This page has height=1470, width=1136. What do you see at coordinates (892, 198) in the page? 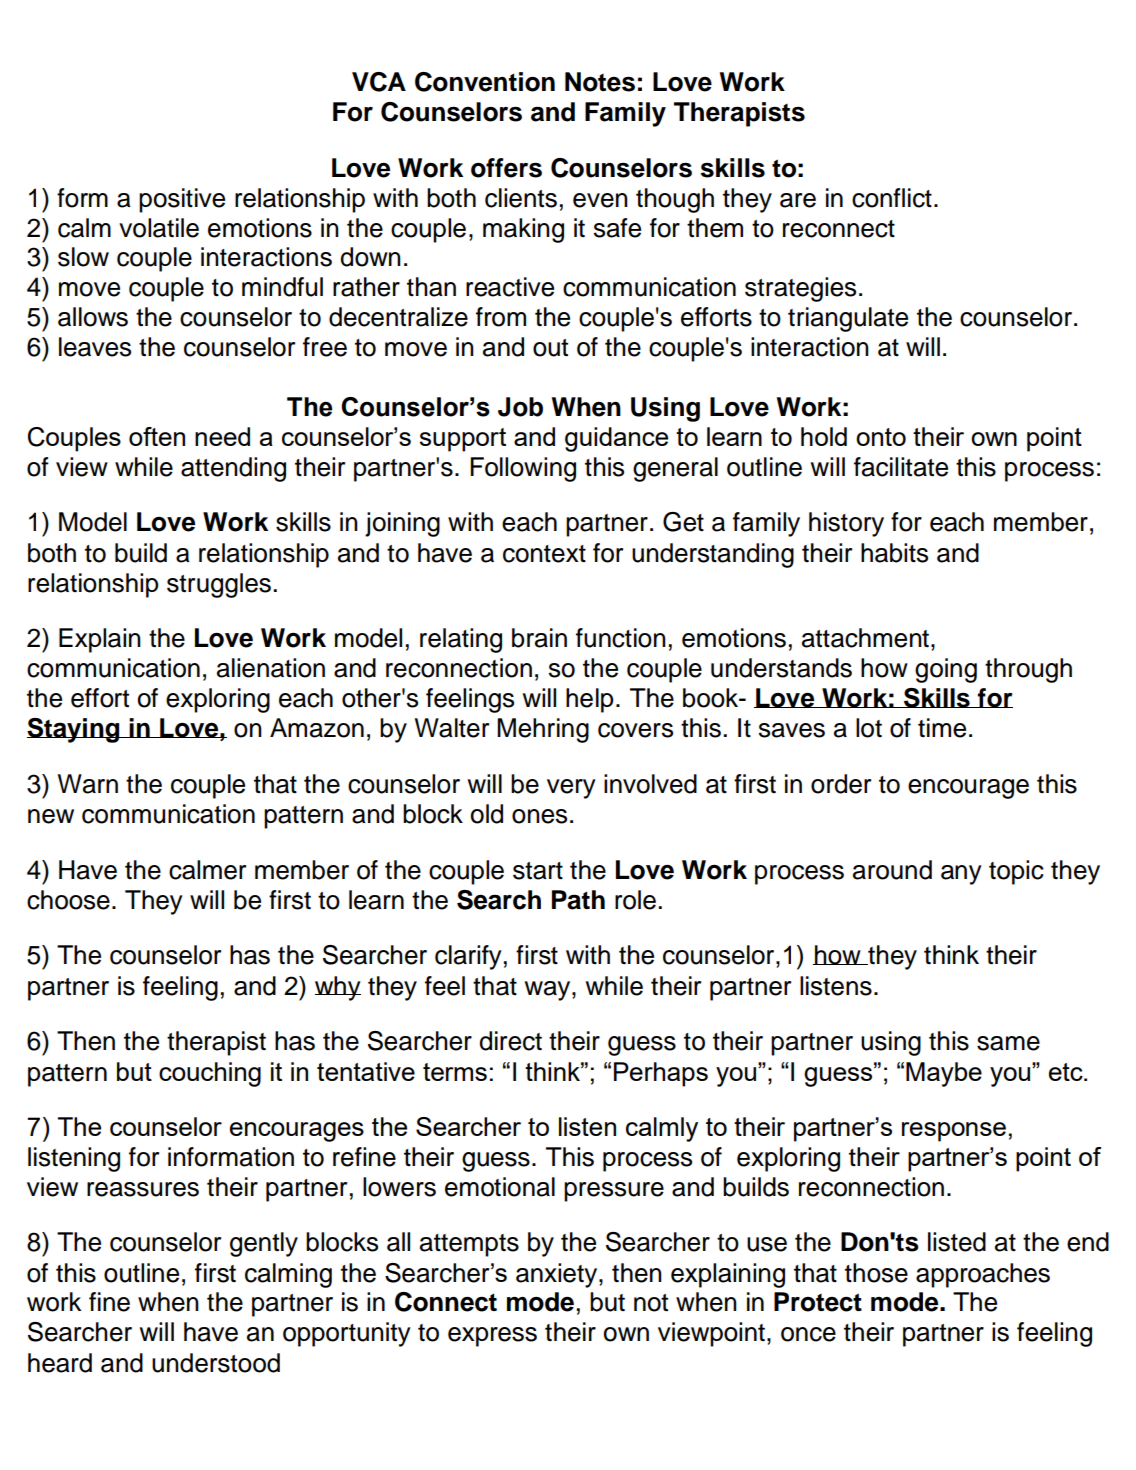
I see `conflict` at bounding box center [892, 198].
